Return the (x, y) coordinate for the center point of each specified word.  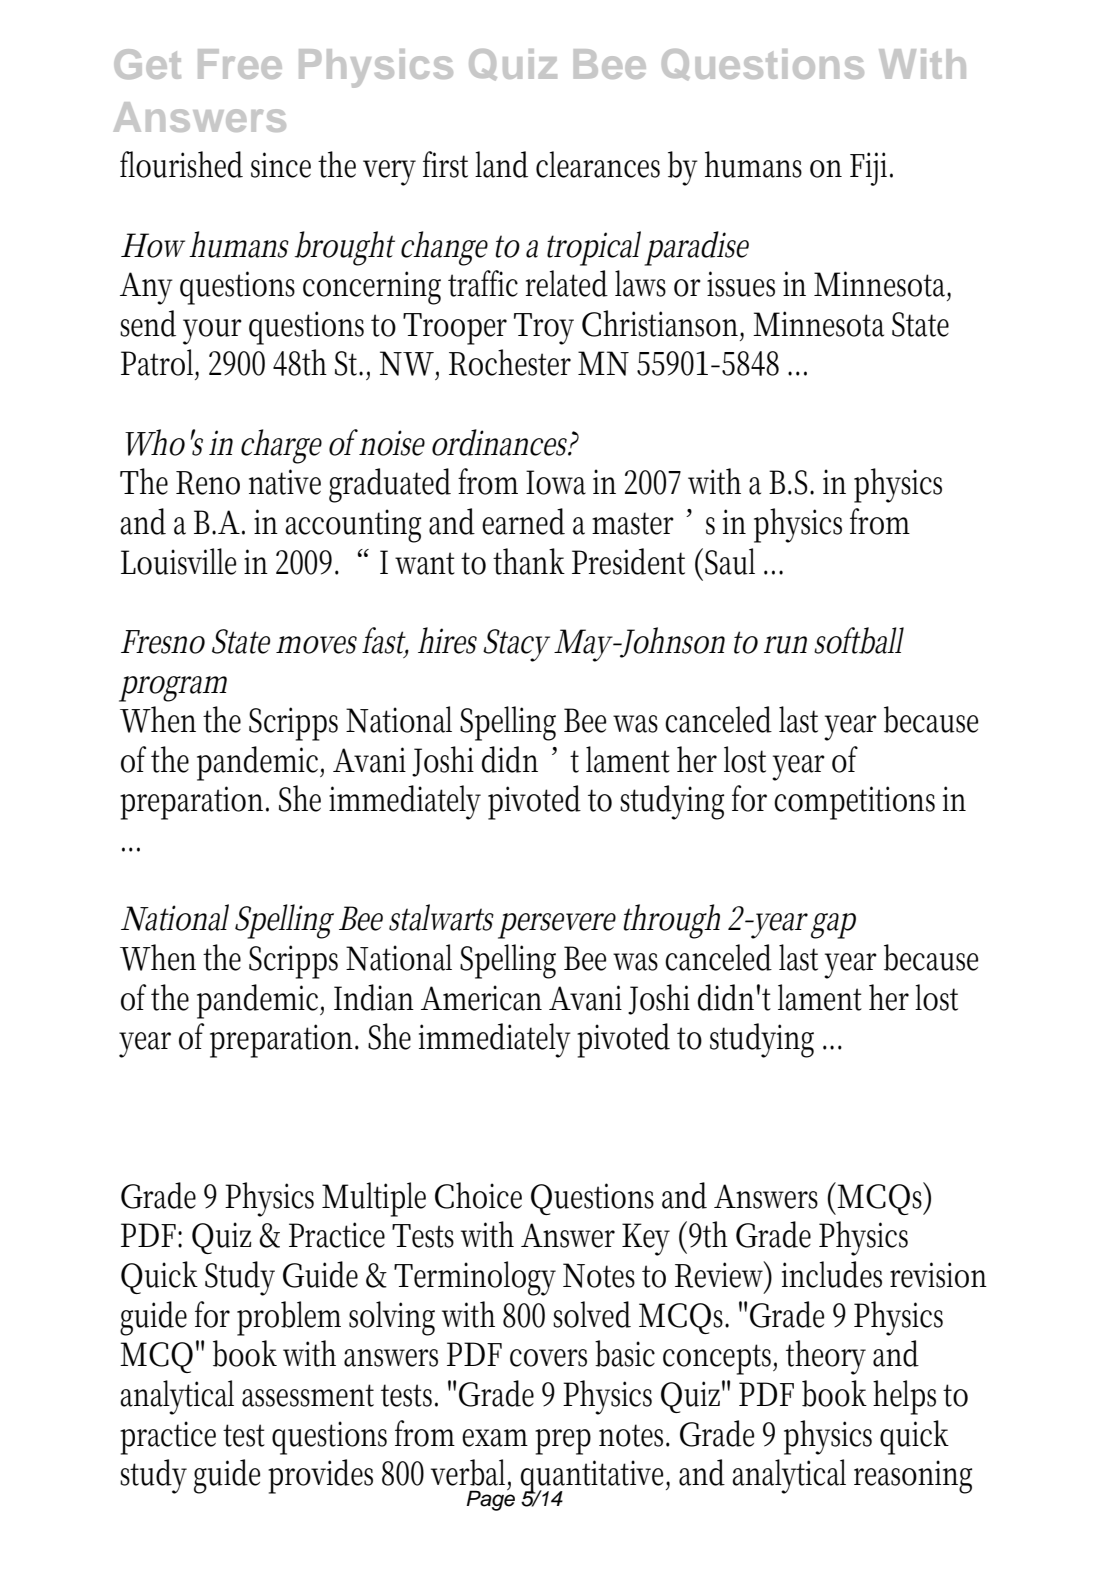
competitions (854, 803)
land (501, 164)
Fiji (871, 169)
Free (240, 64)
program (173, 689)
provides (320, 1476)
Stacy (516, 645)
